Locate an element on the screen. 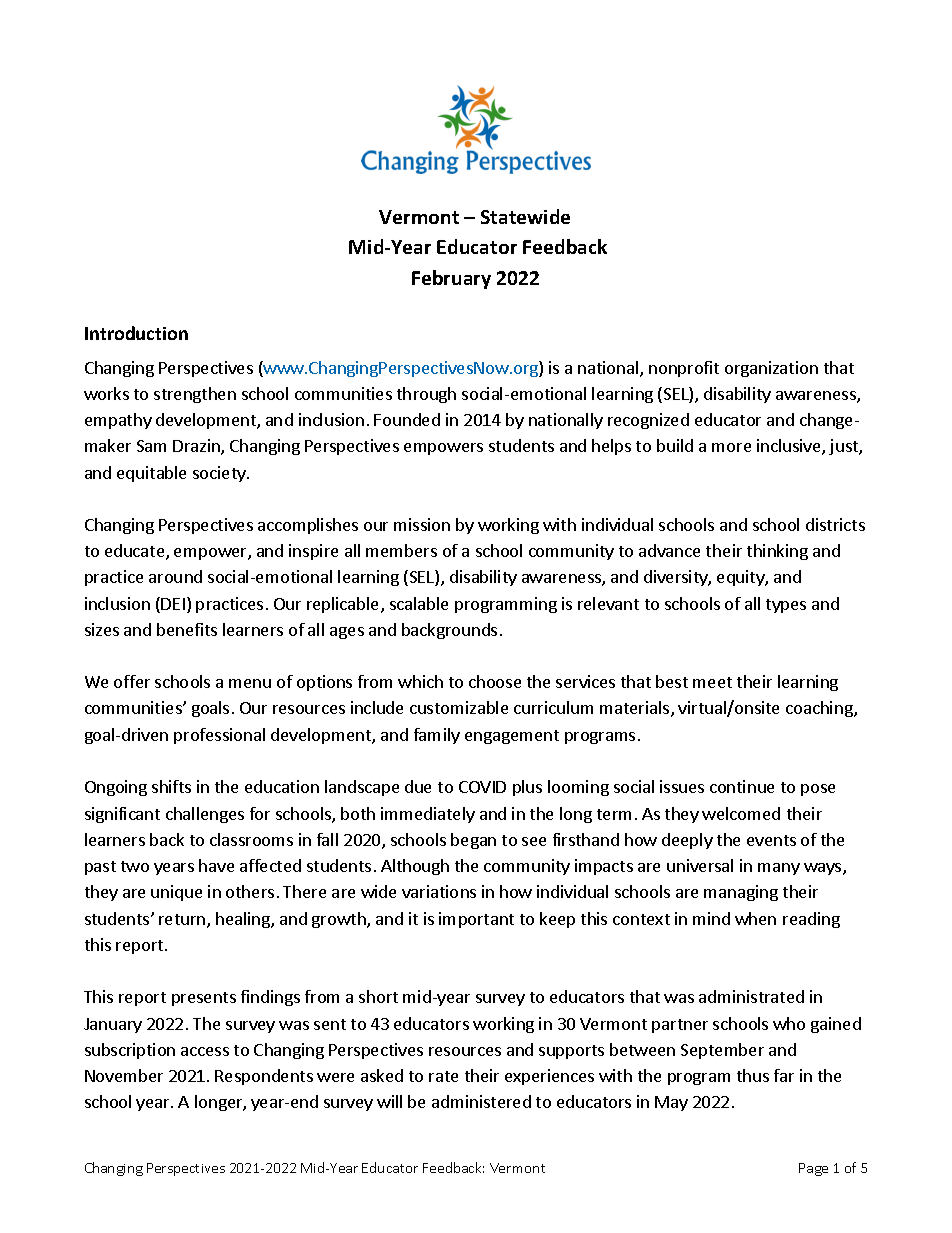 This screenshot has width=952, height=1233. February is located at coordinates (451, 279).
